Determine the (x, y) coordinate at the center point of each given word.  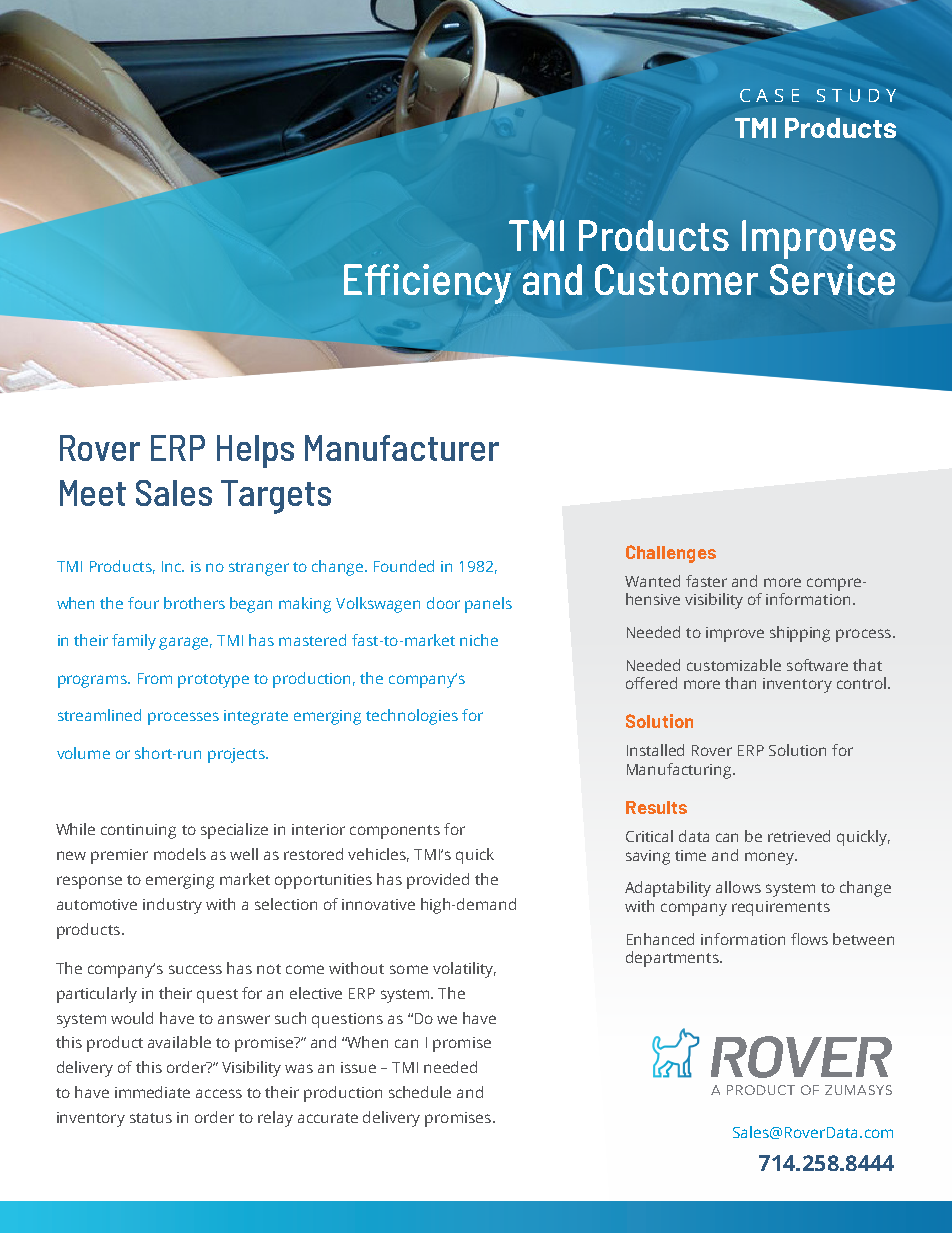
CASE (769, 95)
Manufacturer (402, 448)
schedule (420, 1092)
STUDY (856, 95)
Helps (255, 451)
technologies (412, 717)
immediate (152, 1092)
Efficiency (427, 284)
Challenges (671, 554)
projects (237, 755)
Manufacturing (680, 771)
